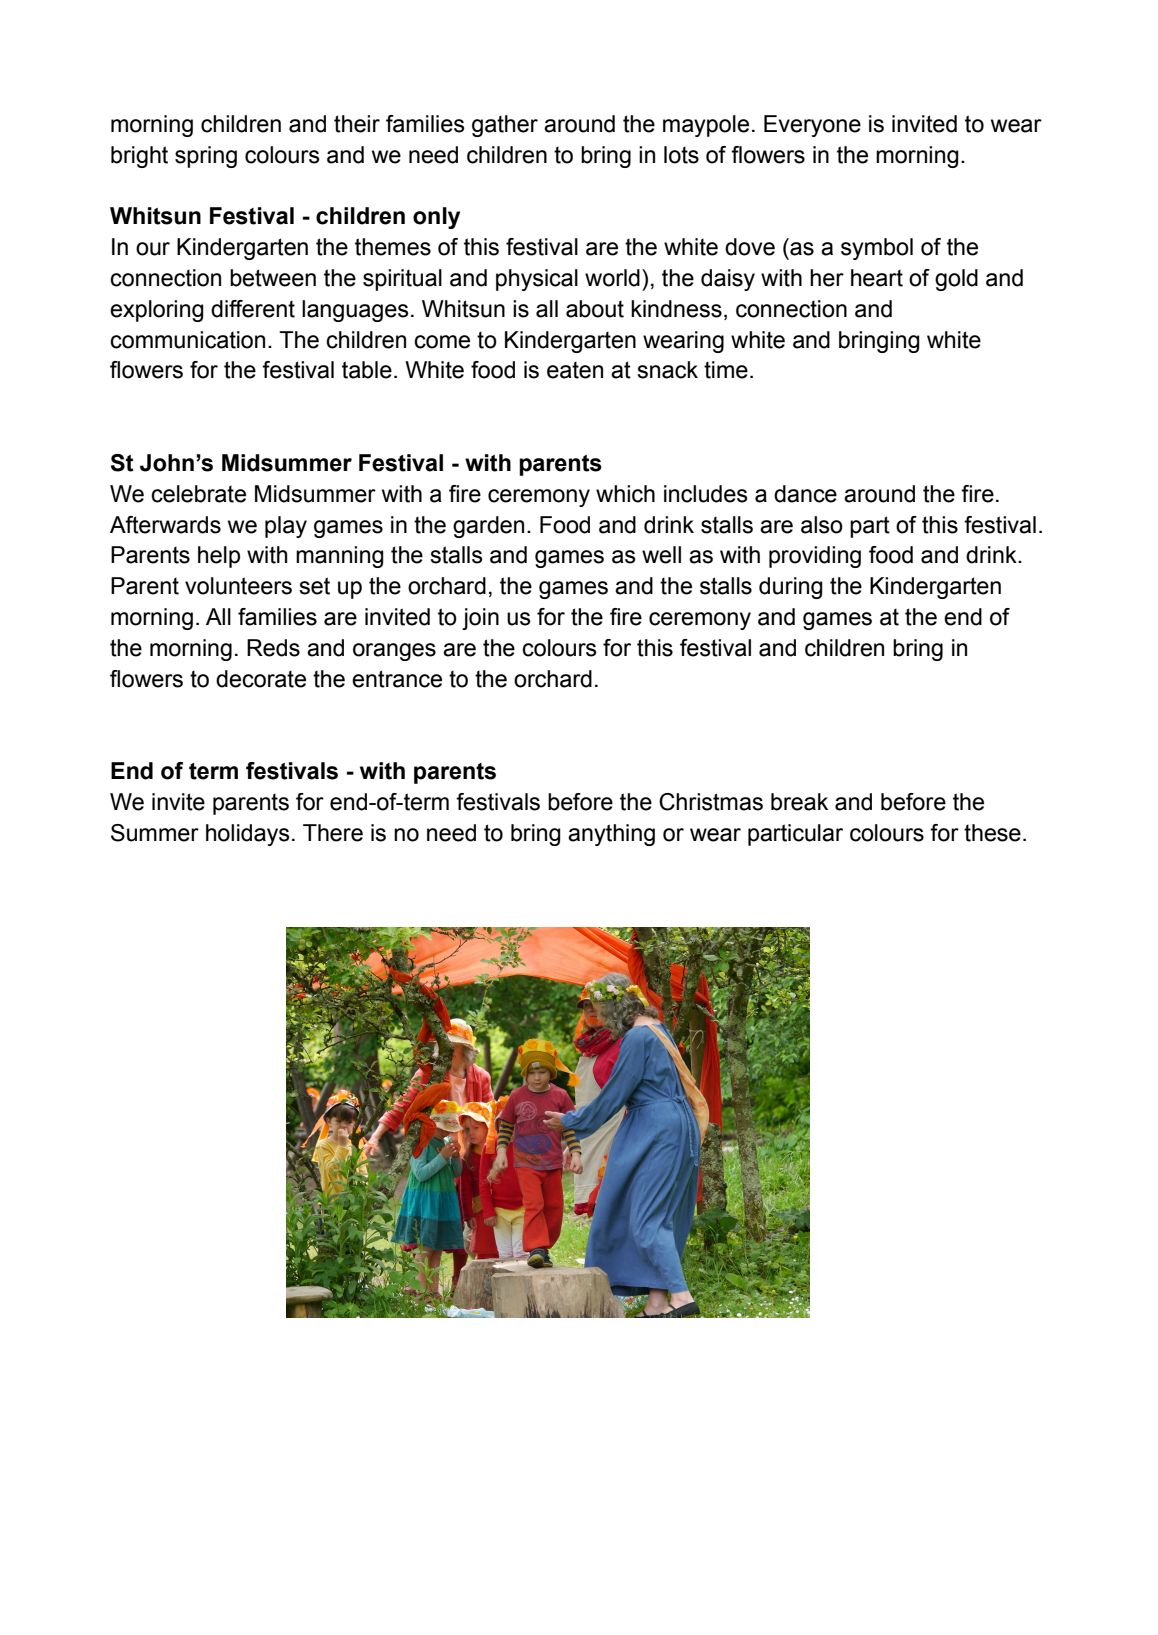  I want to click on gather, so click(505, 126).
